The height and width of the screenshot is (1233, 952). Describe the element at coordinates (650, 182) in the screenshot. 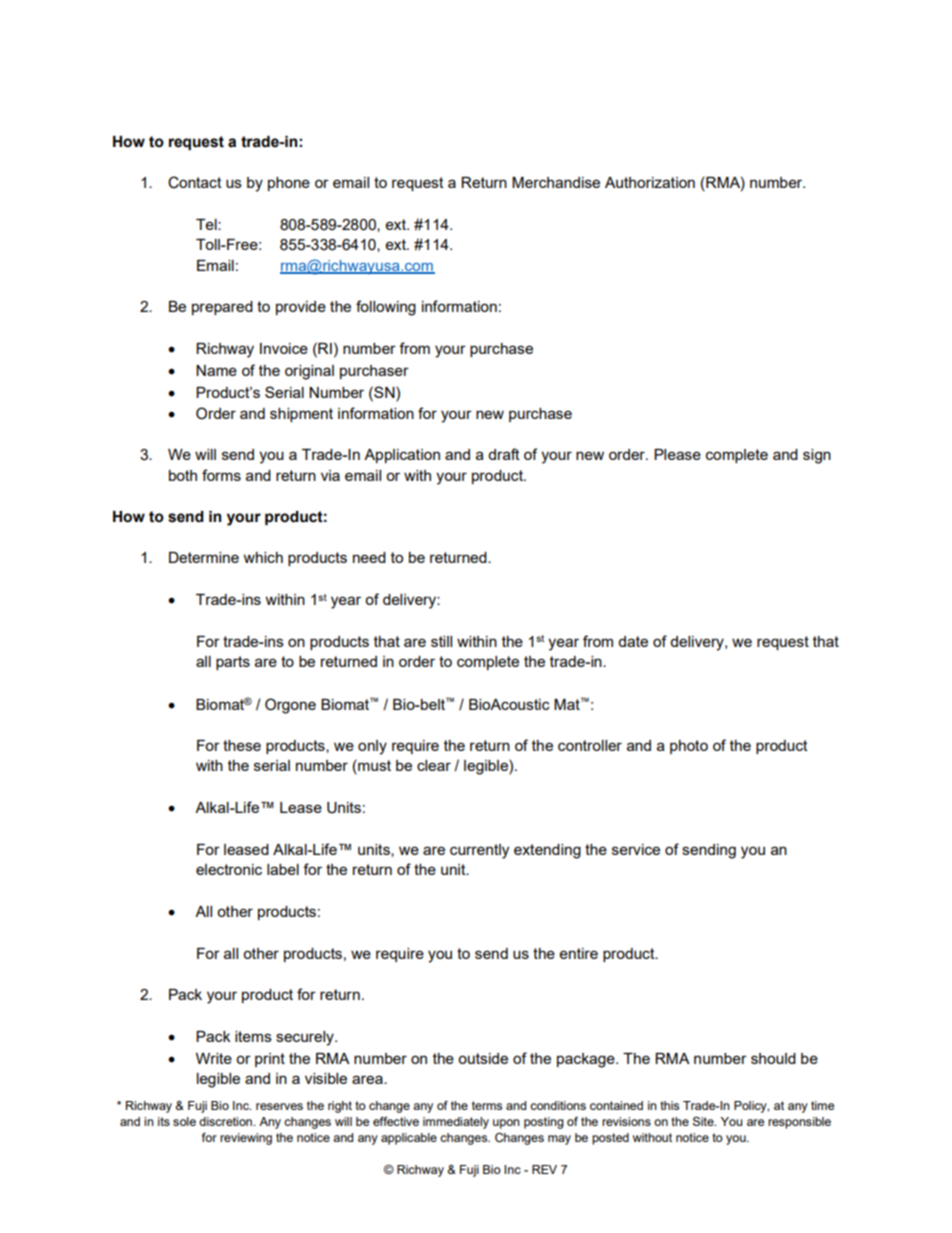

I see `Authorization` at that location.
